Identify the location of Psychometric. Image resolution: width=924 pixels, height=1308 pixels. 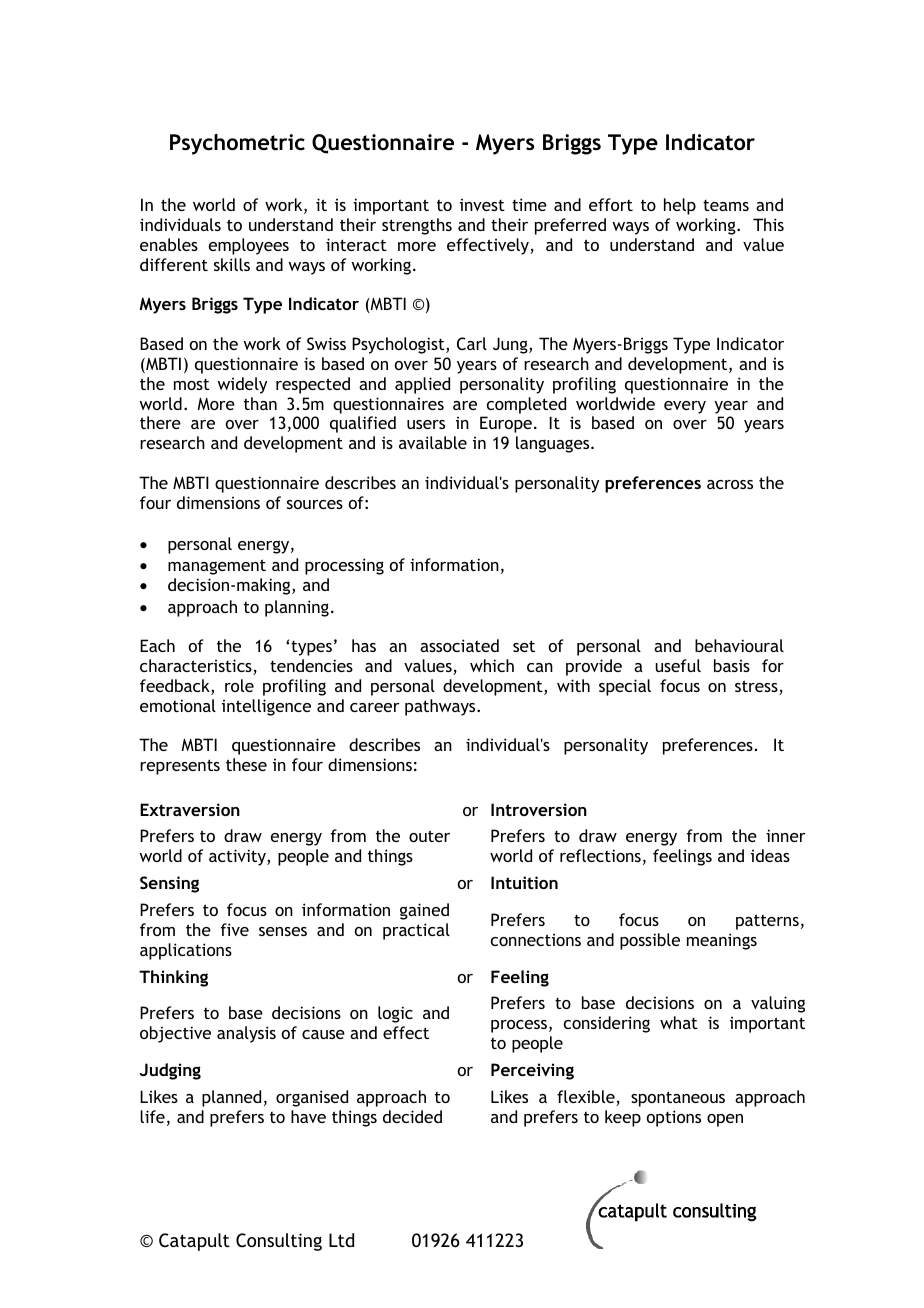
(237, 144).
